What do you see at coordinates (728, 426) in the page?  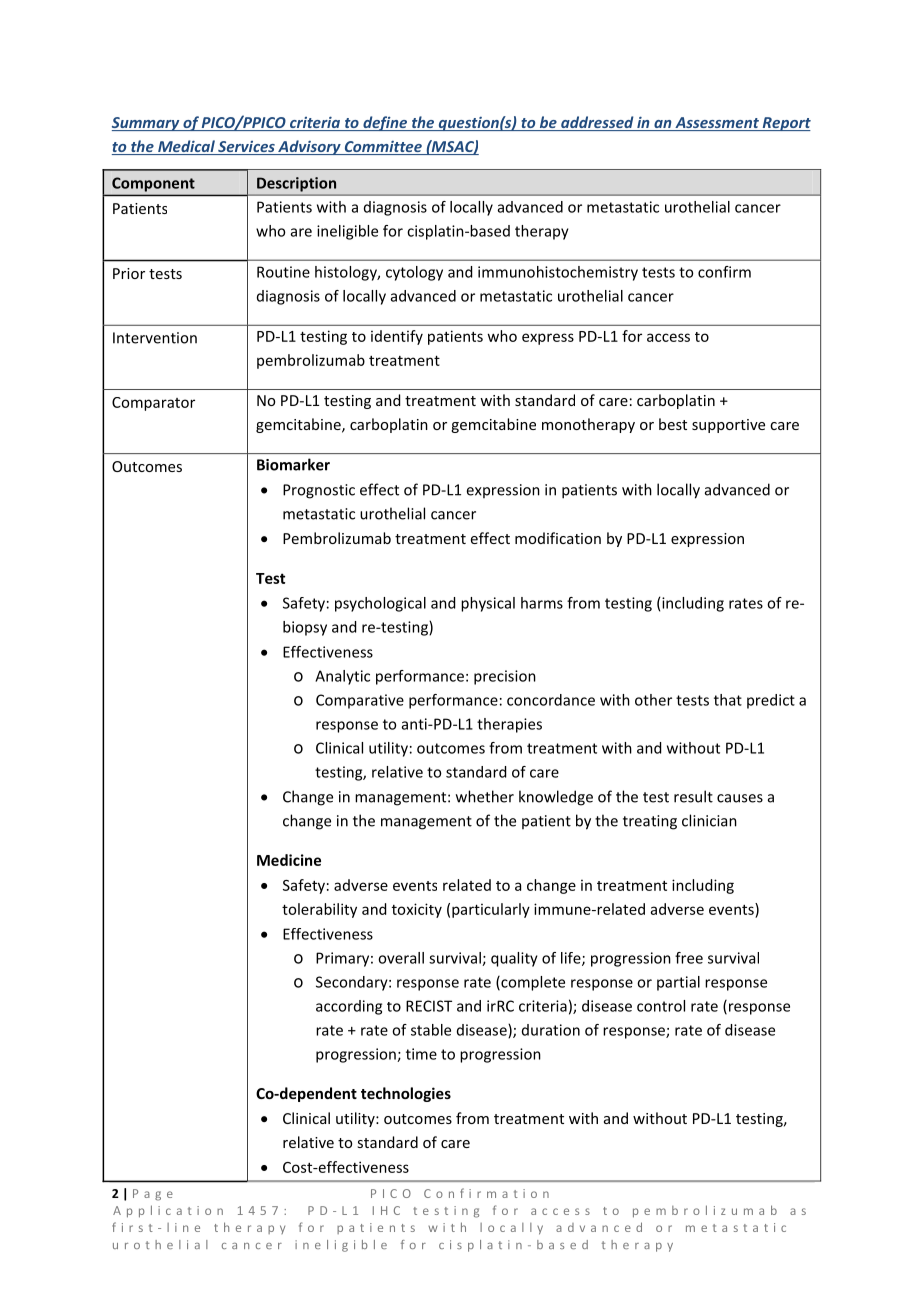 I see `supportive` at bounding box center [728, 426].
